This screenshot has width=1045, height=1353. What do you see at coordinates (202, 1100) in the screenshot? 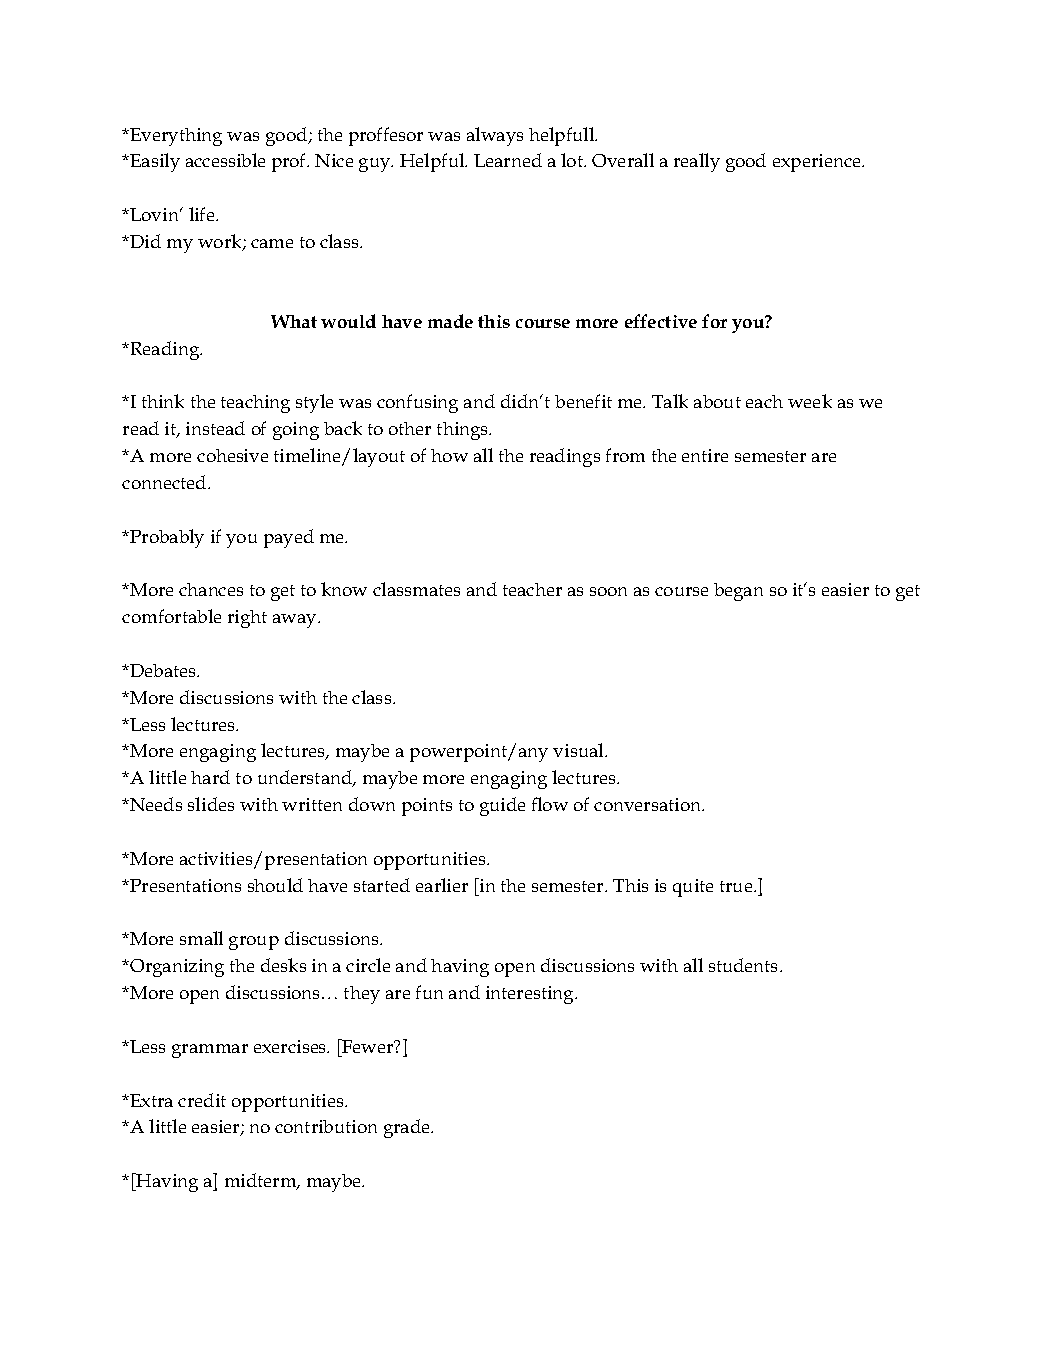
I see `credit` at bounding box center [202, 1100].
